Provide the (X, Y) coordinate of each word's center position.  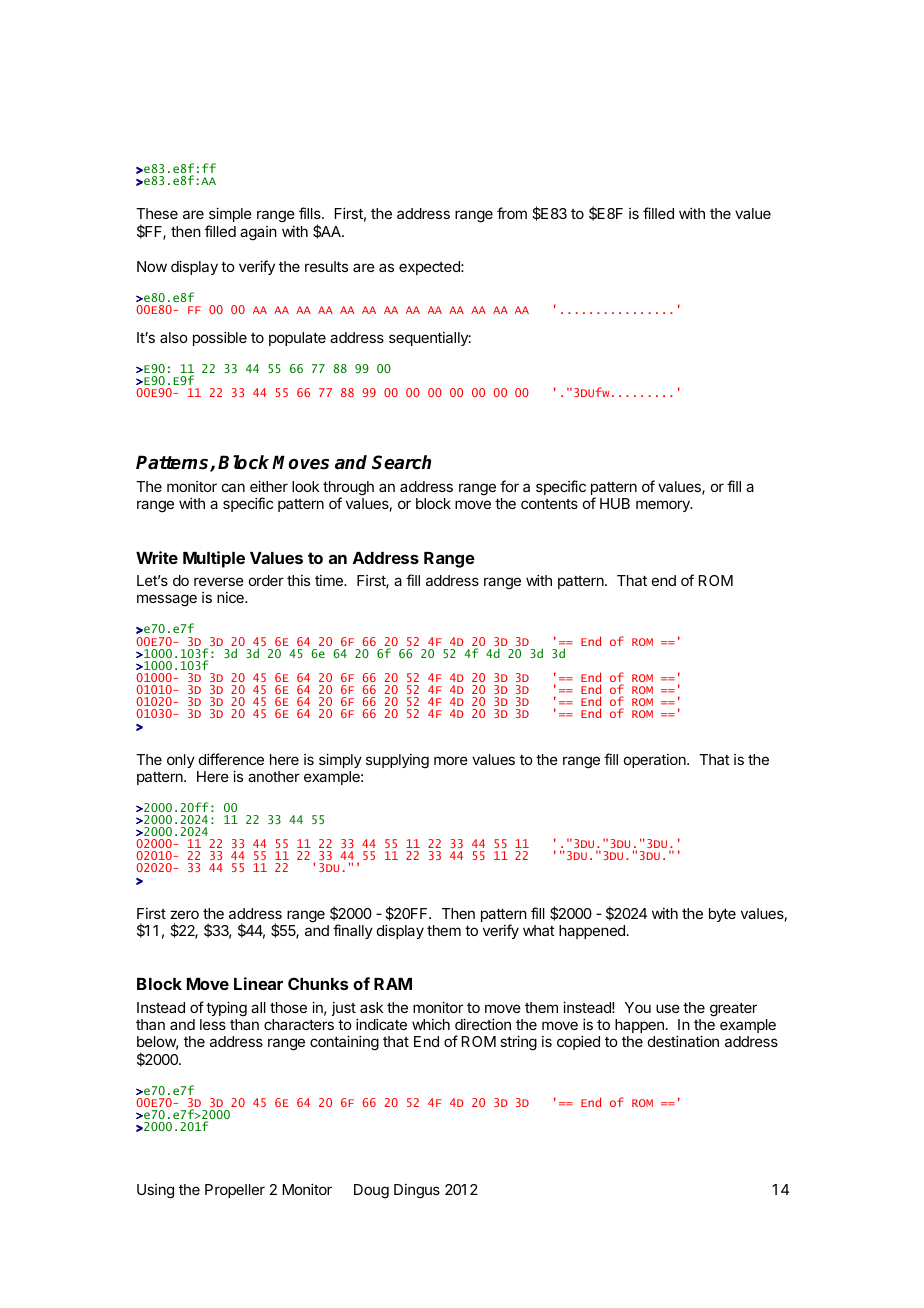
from (512, 213)
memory (664, 506)
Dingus (417, 1191)
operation (656, 761)
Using (155, 1191)
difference (231, 759)
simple (230, 216)
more (451, 760)
